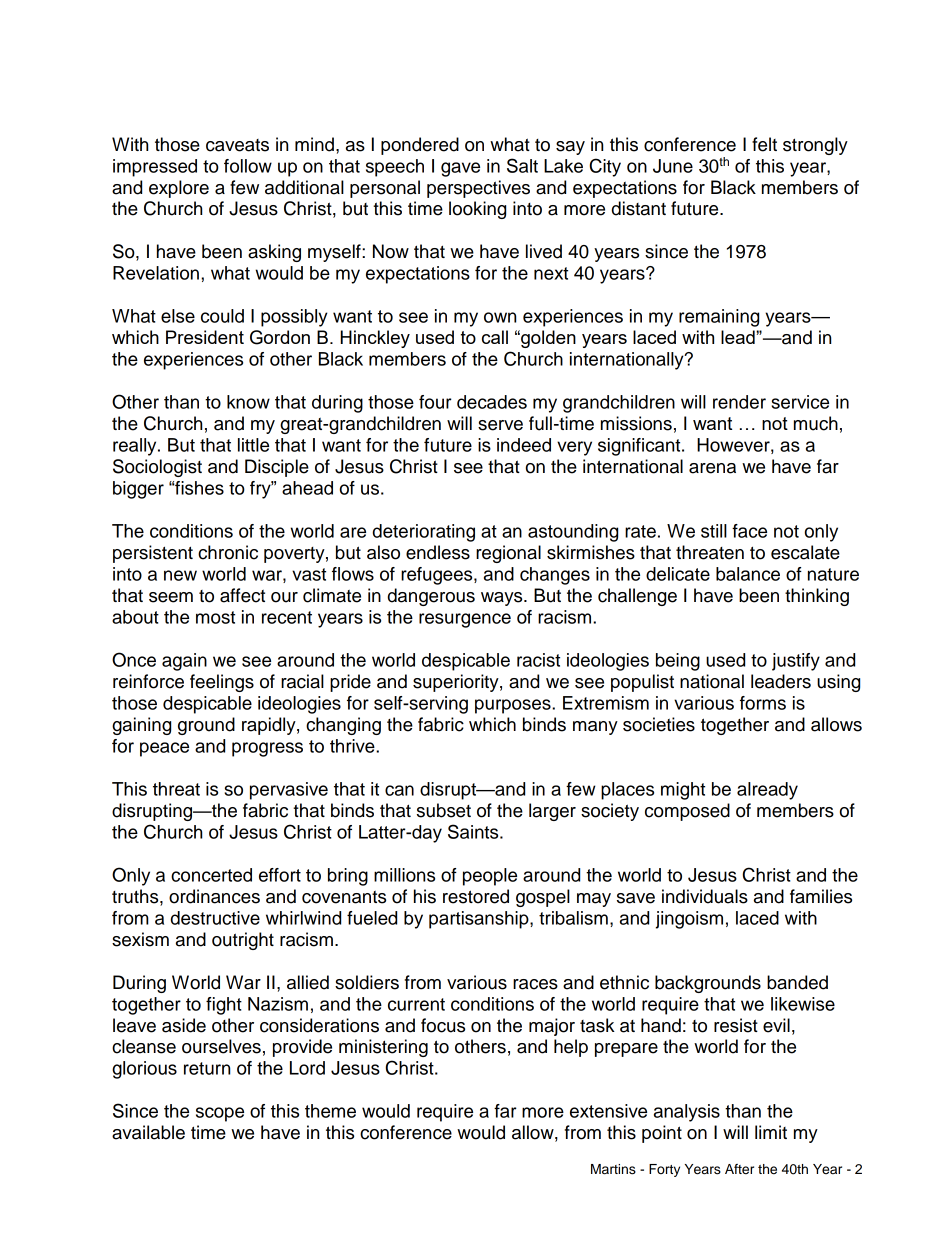 The height and width of the page is (1233, 952). What do you see at coordinates (739, 402) in the page?
I see `render` at bounding box center [739, 402].
